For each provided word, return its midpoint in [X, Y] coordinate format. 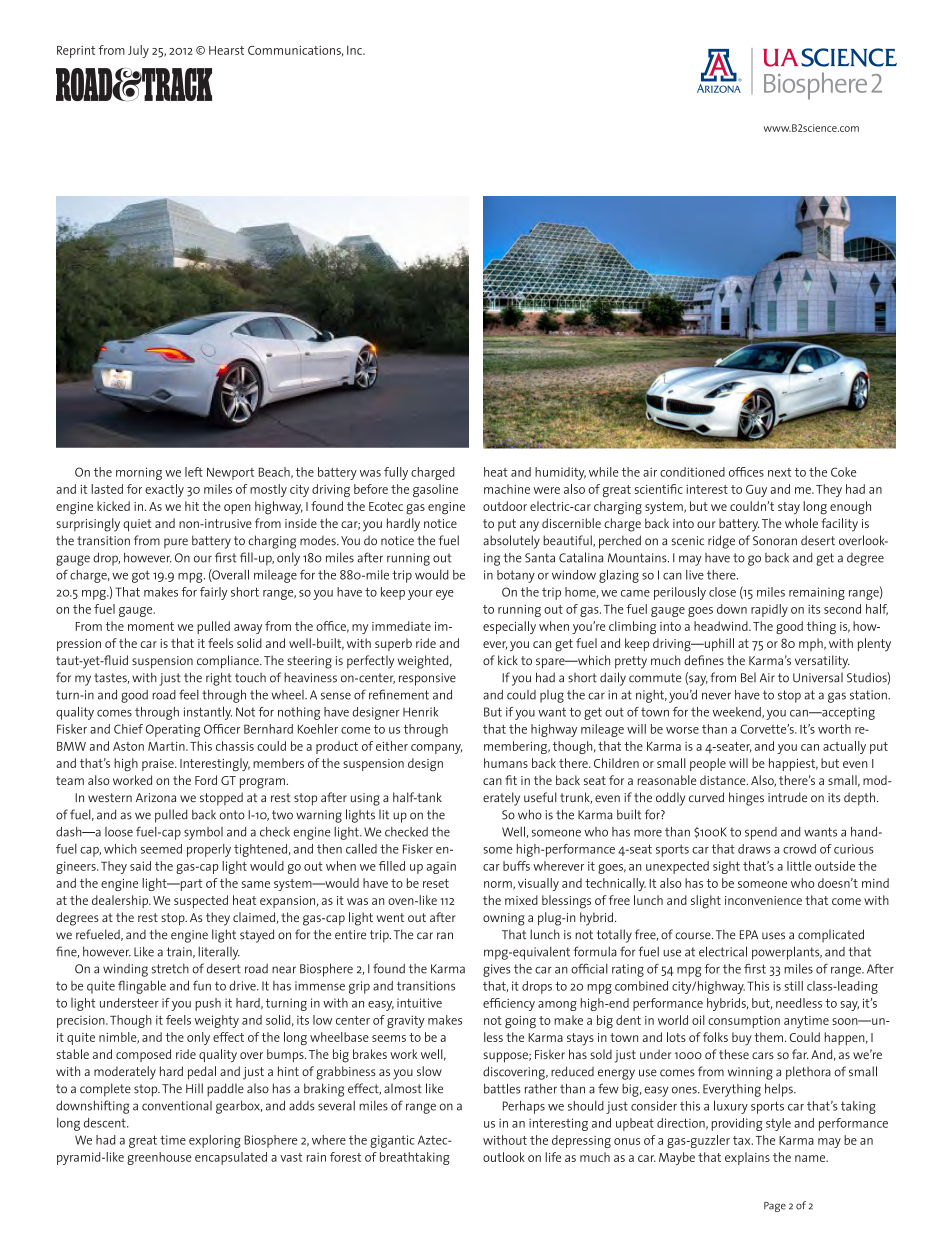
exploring [215, 1141]
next [779, 472]
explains [747, 1158]
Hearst [226, 50]
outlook [504, 1157]
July [138, 51]
